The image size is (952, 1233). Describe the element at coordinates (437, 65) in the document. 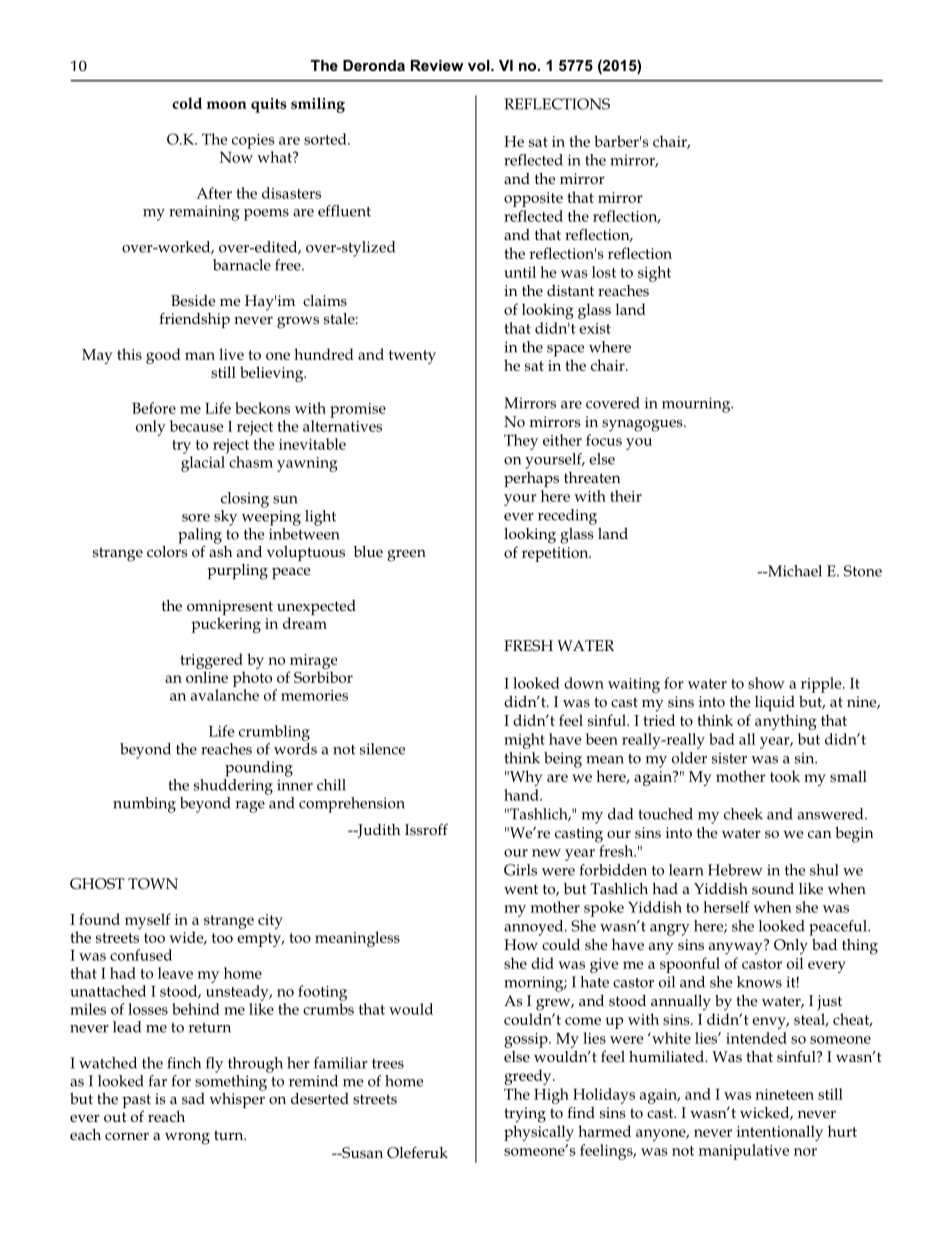

I see `Review` at that location.
